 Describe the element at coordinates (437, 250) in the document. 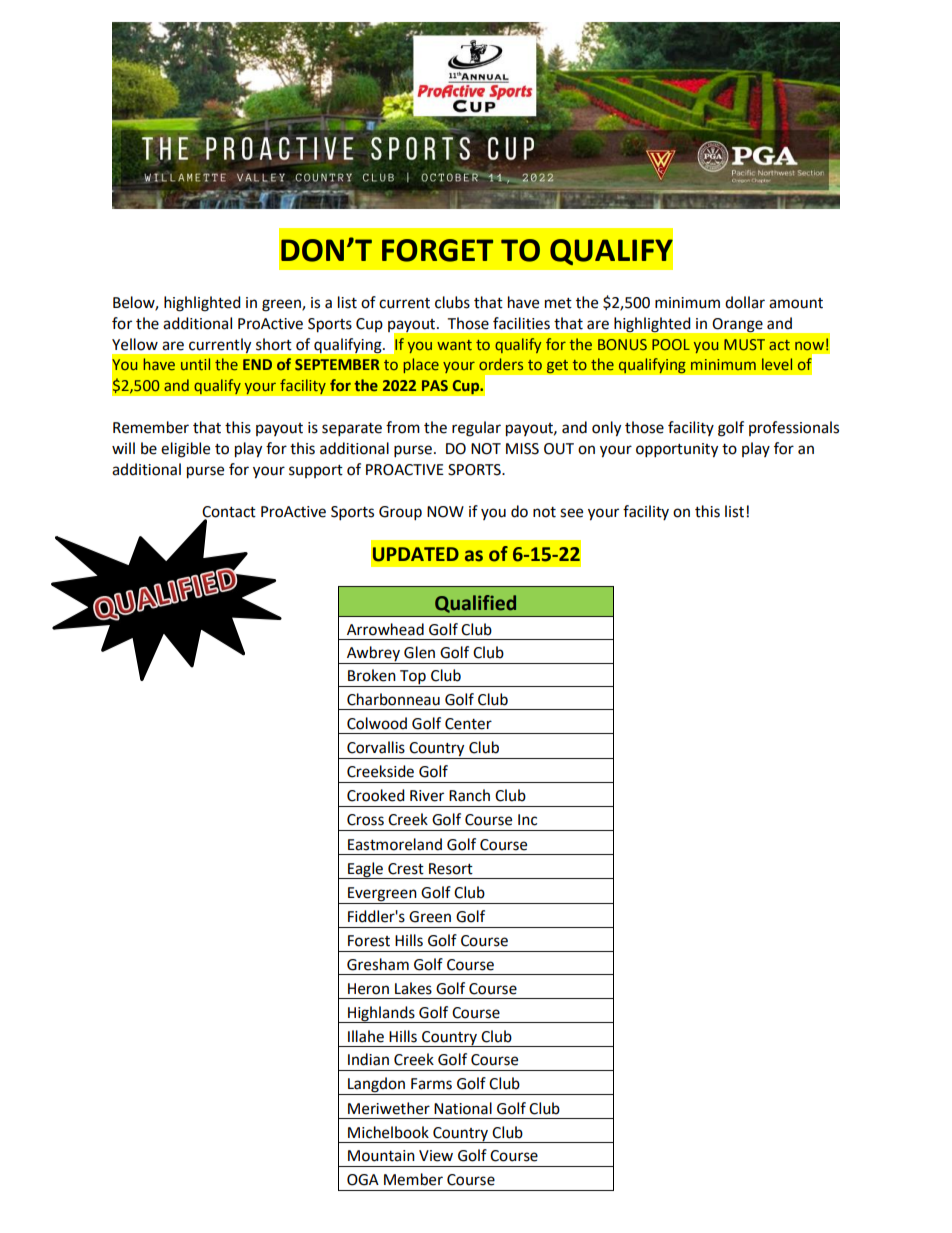

I see `FORGET` at that location.
